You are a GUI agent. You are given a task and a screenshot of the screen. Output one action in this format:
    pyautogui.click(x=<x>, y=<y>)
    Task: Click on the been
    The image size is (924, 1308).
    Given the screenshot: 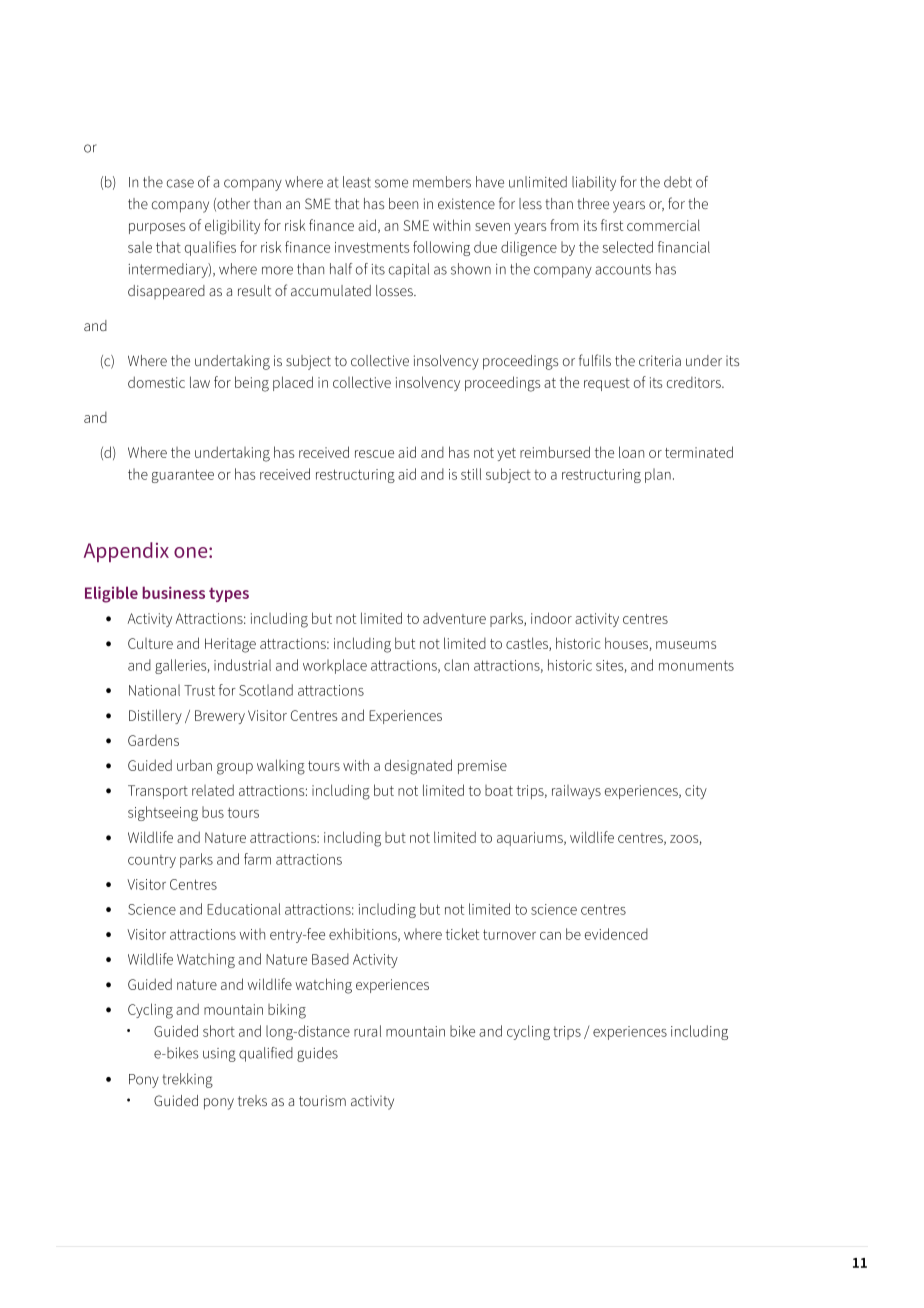 What is the action you would take?
    pyautogui.click(x=403, y=203)
